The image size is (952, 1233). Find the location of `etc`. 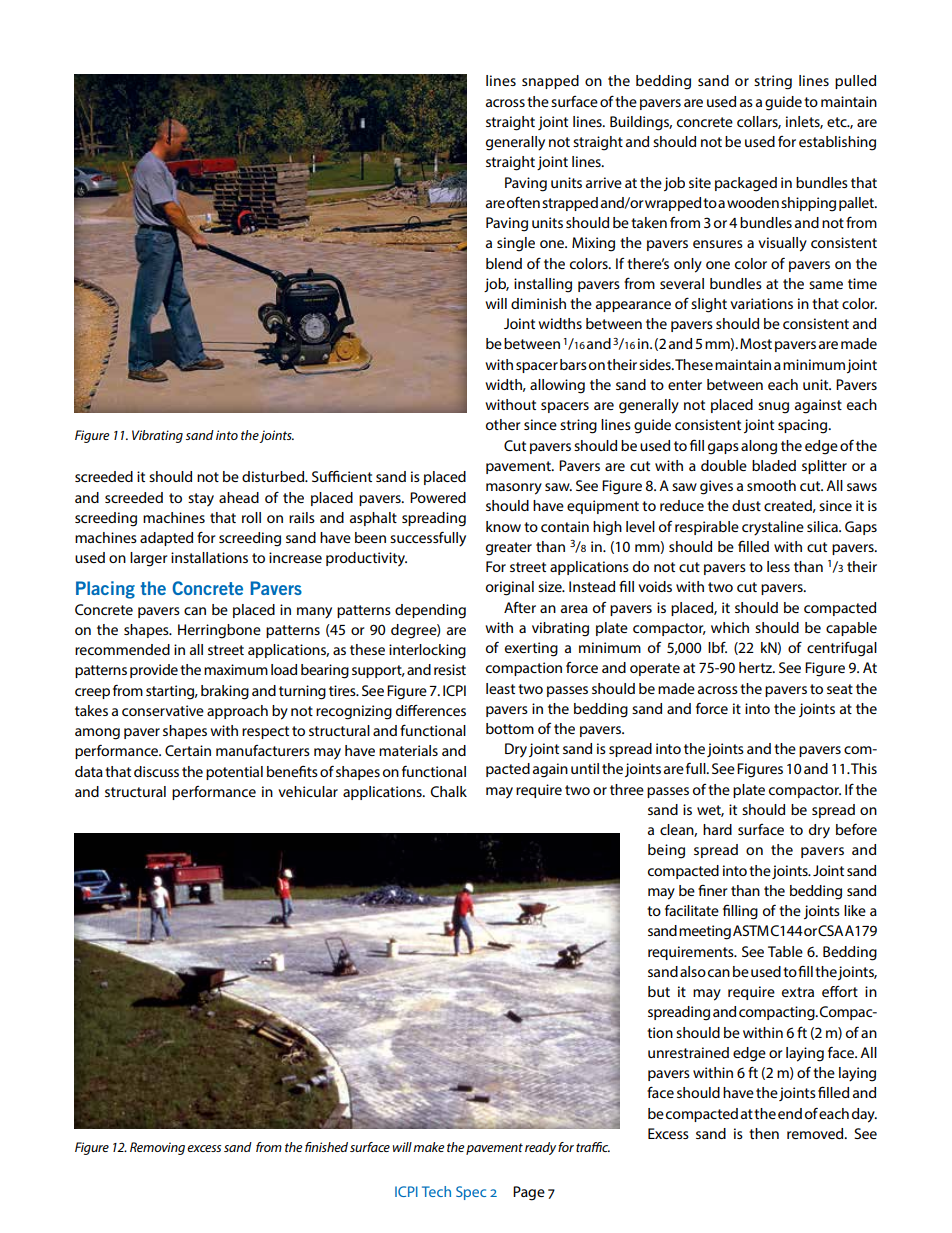

etc is located at coordinates (838, 122).
